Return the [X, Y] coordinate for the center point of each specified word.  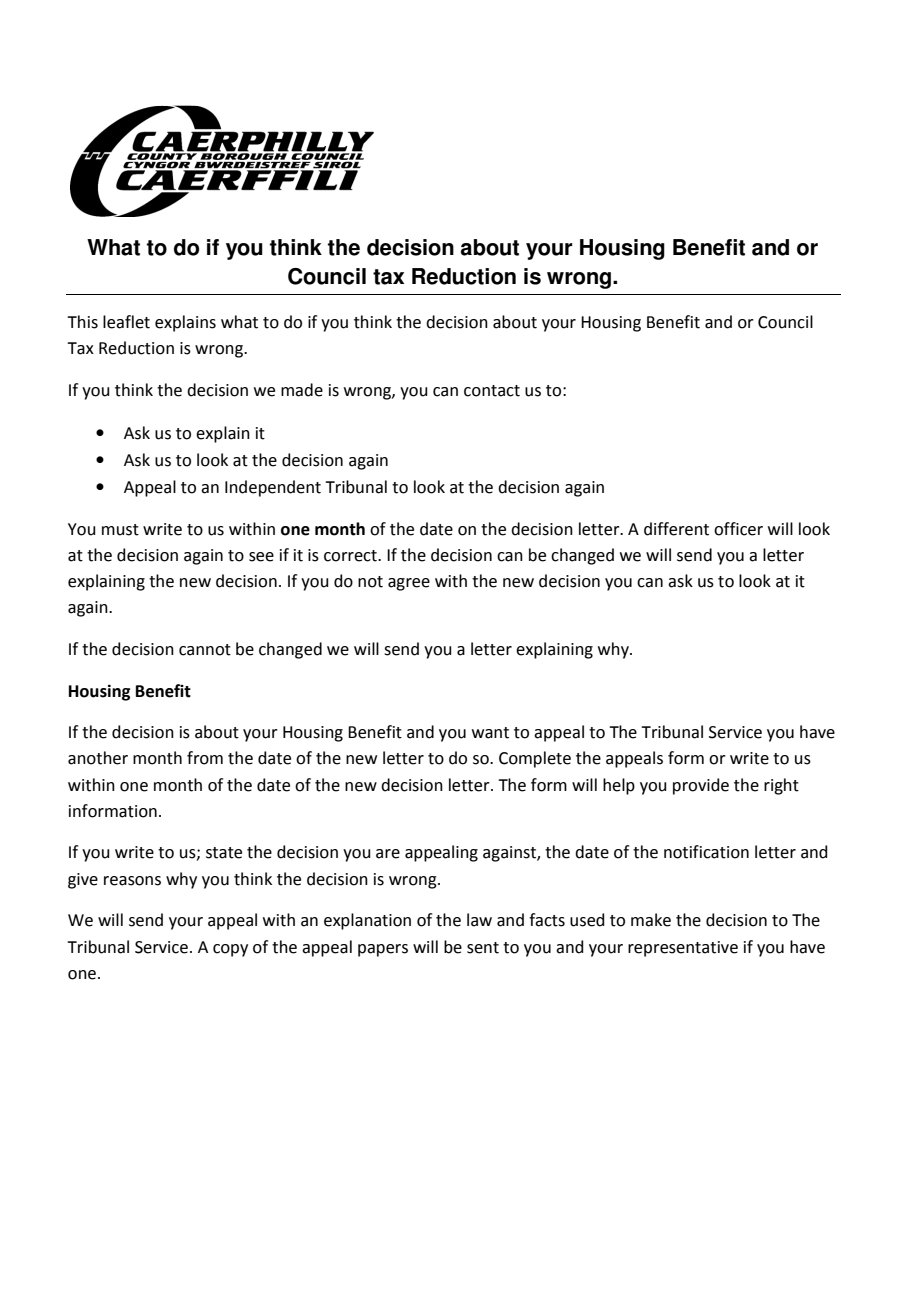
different [676, 529]
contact [492, 391]
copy [230, 950]
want [490, 733]
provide [701, 786]
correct [351, 556]
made [302, 390]
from [205, 758]
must [120, 530]
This [82, 322]
